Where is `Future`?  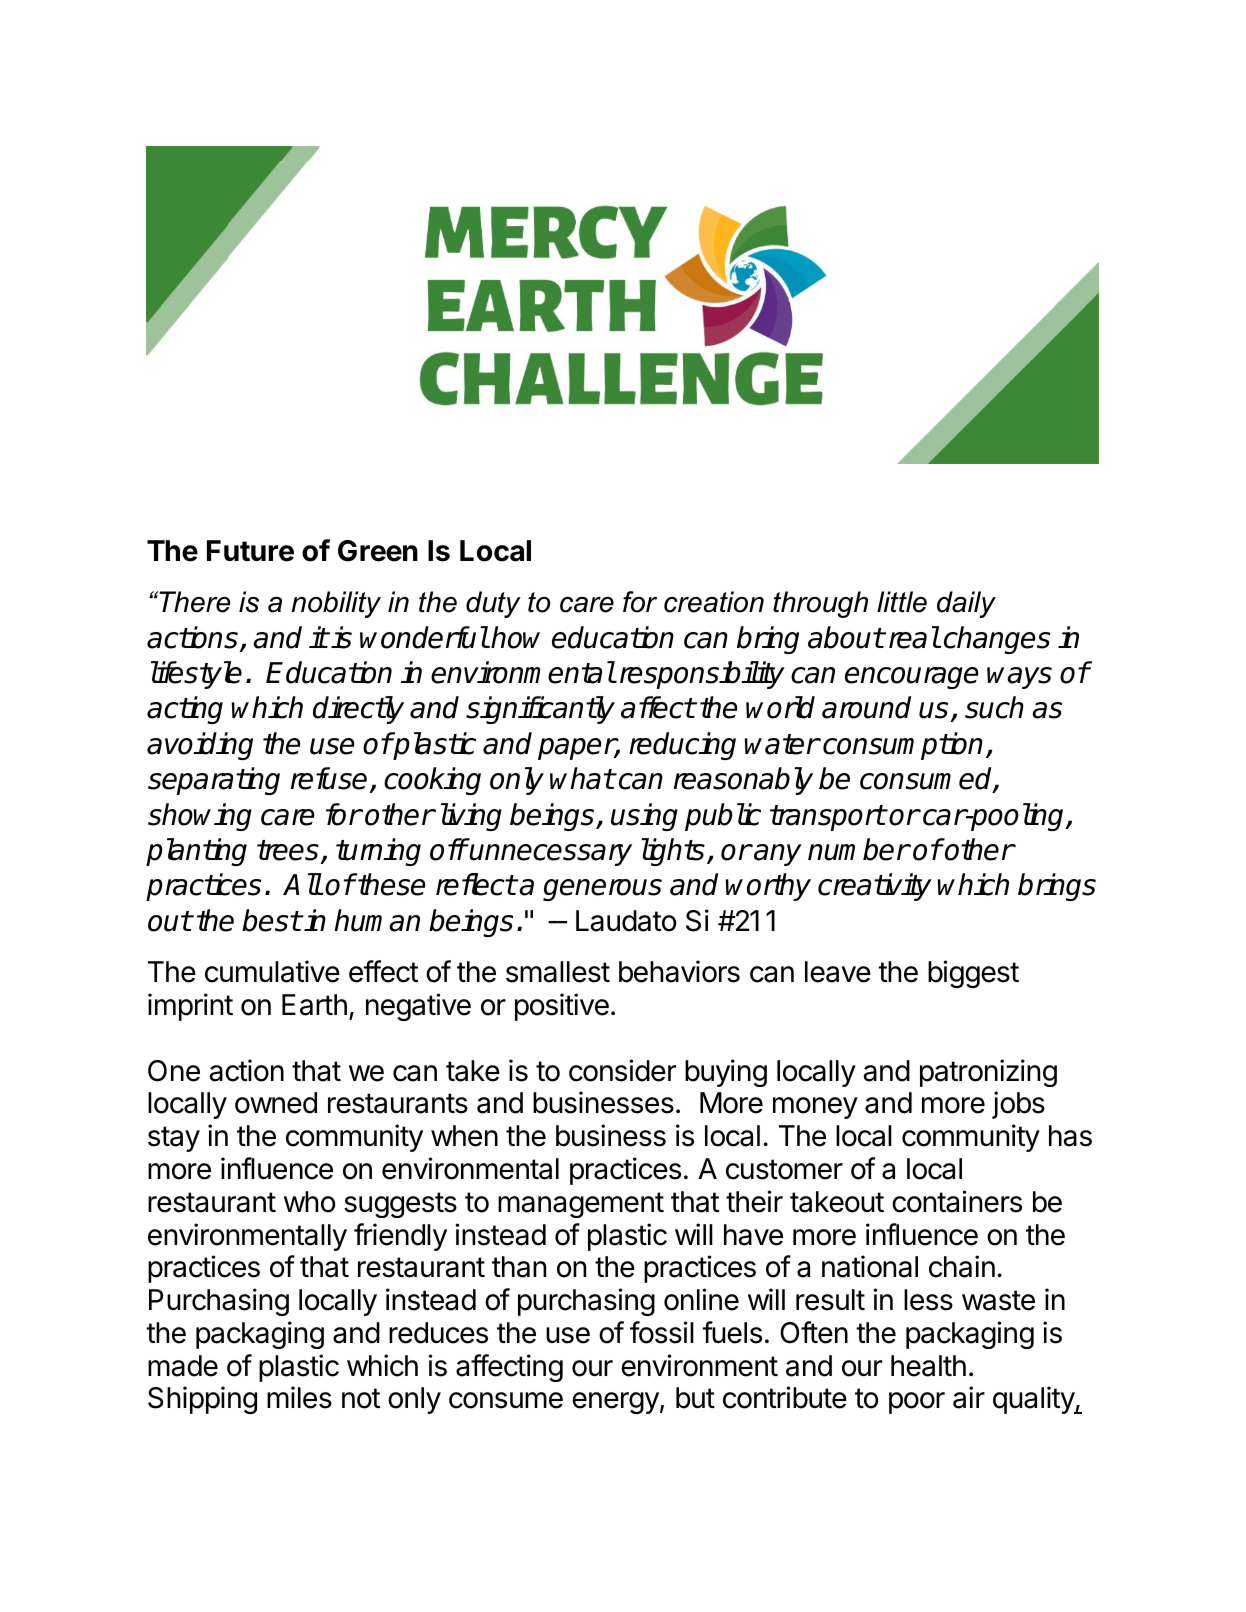 Future is located at coordinates (250, 551).
